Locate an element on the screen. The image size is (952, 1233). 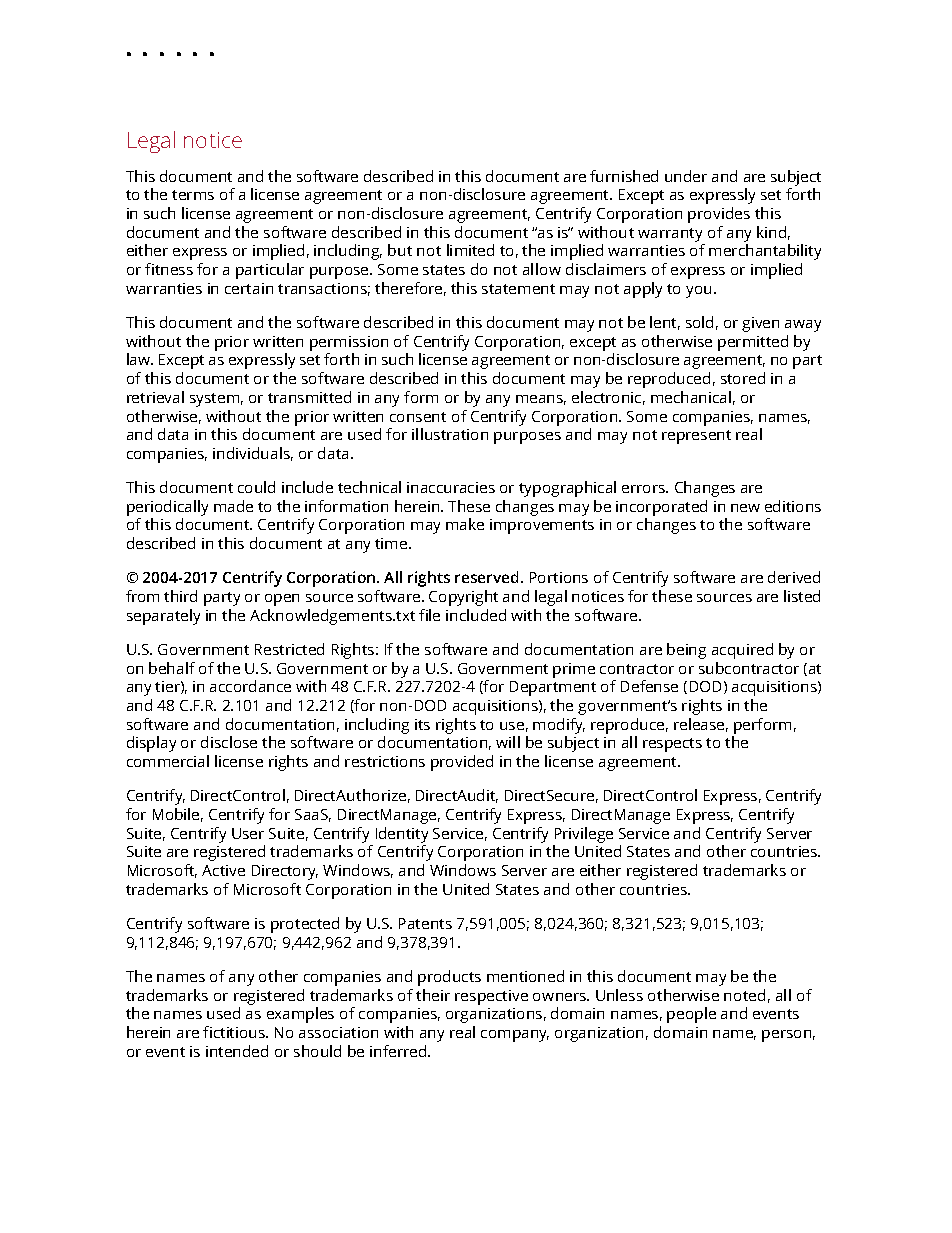
fictitious is located at coordinates (235, 1032).
